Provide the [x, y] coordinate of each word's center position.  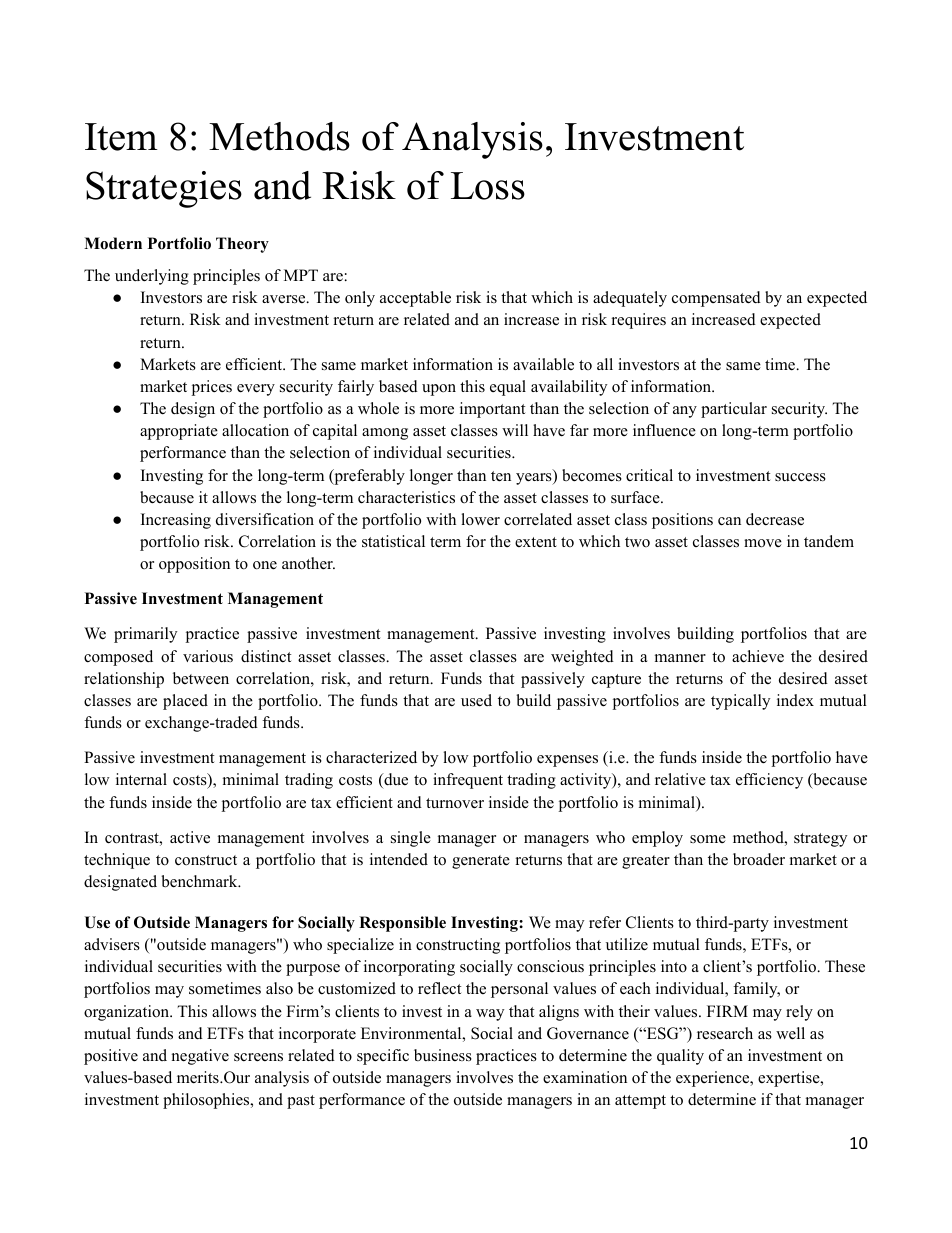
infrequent [468, 781]
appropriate [179, 432]
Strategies [164, 189]
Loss [488, 186]
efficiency [769, 781]
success [800, 477]
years [535, 479]
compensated [716, 299]
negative [200, 1057]
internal [141, 779]
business [443, 1055]
